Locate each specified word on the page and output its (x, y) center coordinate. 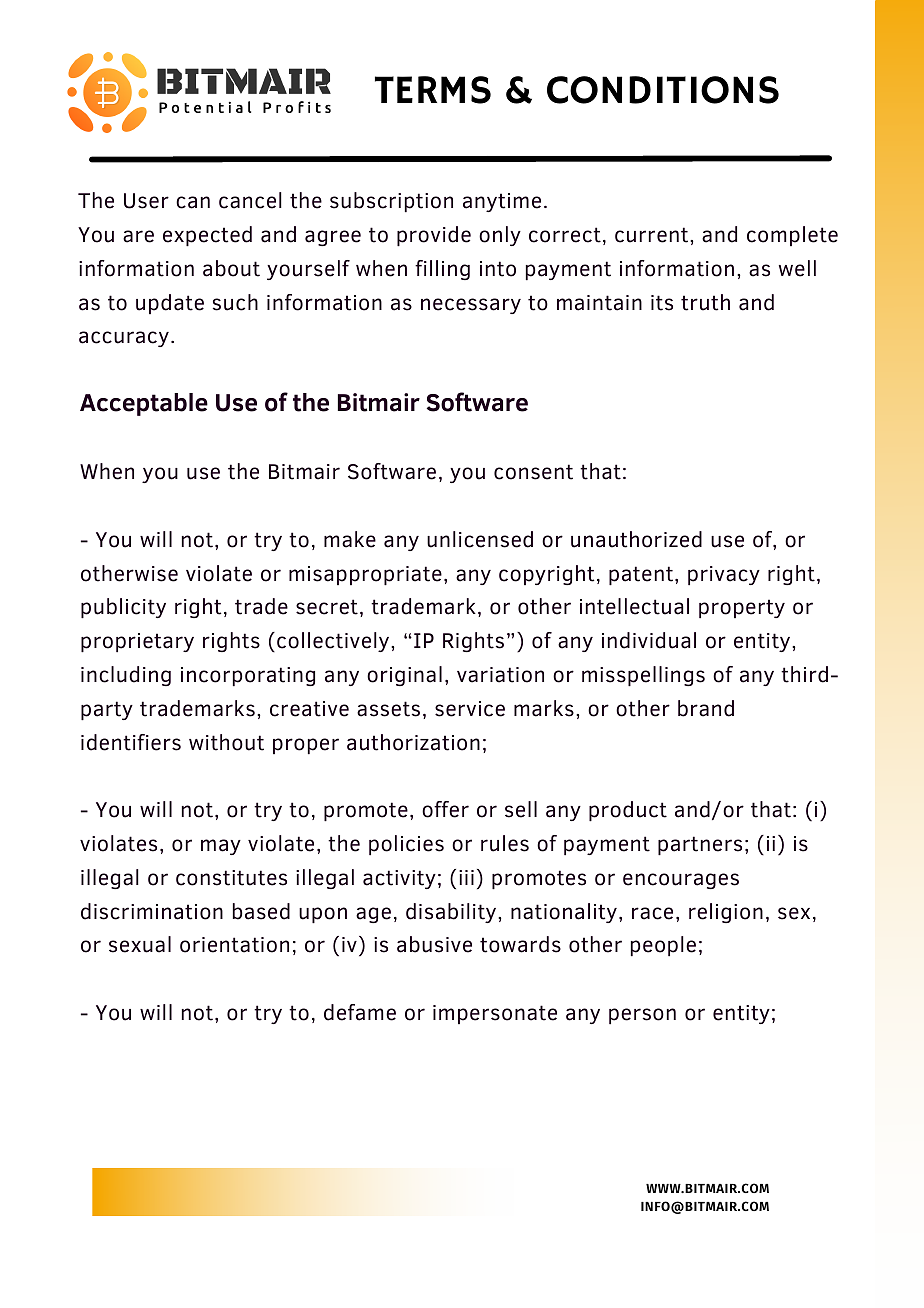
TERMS (433, 90)
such (235, 302)
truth (705, 302)
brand (706, 708)
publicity (123, 608)
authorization (413, 742)
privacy (724, 575)
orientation (234, 945)
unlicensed (480, 539)
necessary (471, 306)
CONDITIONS (663, 90)
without (226, 742)
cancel (250, 200)
